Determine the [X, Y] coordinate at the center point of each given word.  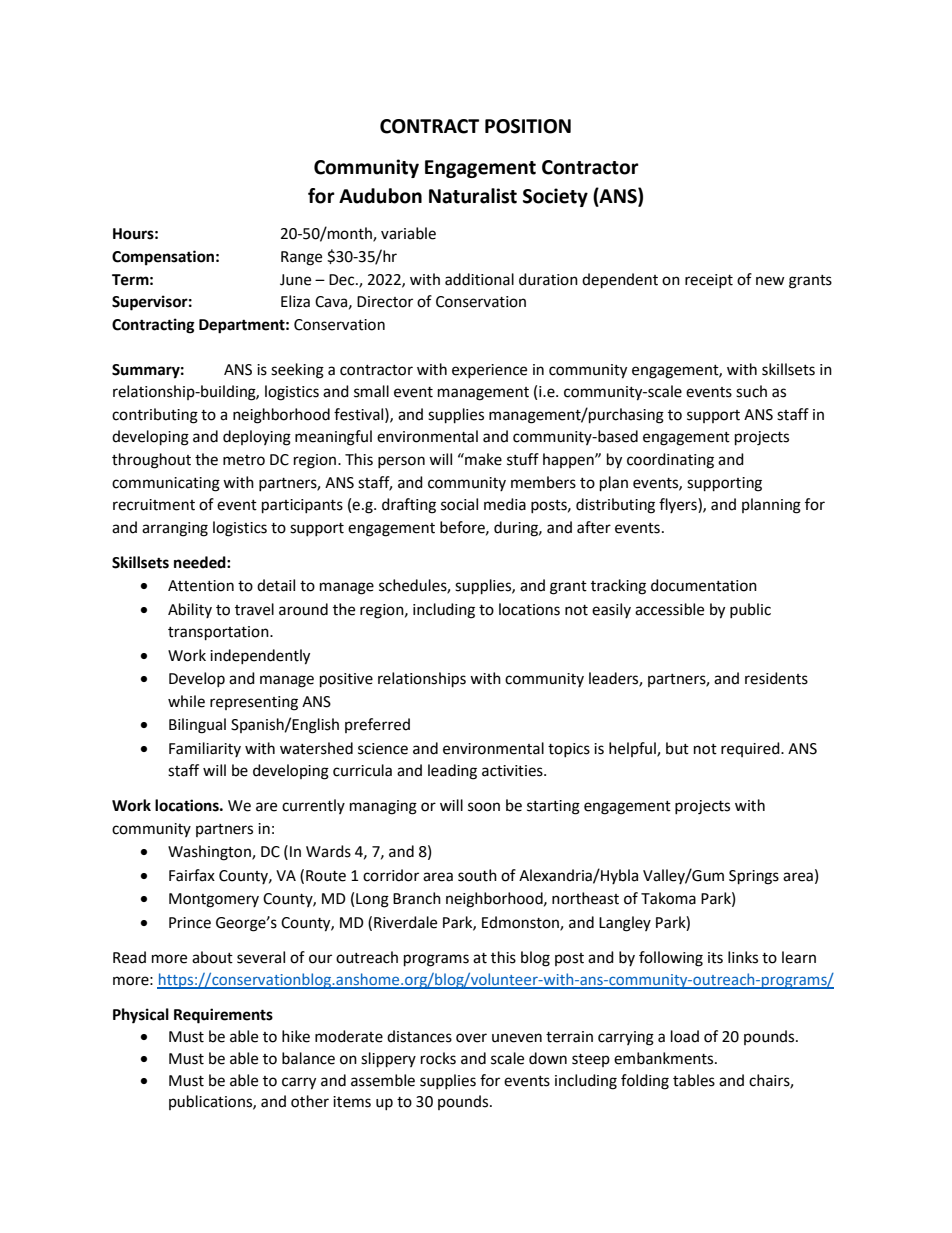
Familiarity [205, 749]
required [751, 749]
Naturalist [473, 196]
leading [452, 772]
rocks [438, 1058]
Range [301, 258]
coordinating [670, 461]
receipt [709, 281]
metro [244, 460]
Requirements [223, 1016]
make [482, 459]
